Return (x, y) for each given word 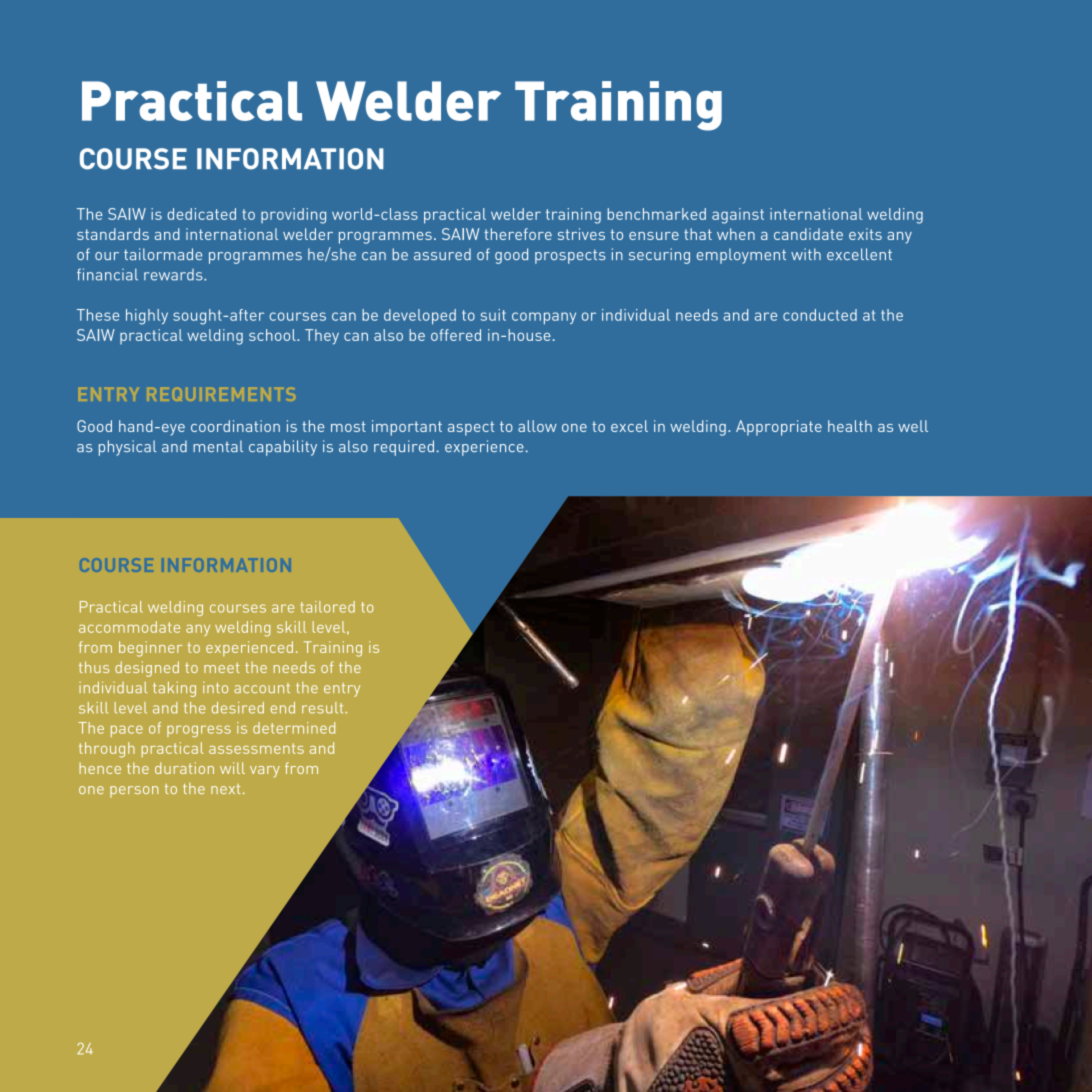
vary (265, 772)
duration (184, 768)
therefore (518, 234)
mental (218, 446)
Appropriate (779, 428)
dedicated (201, 214)
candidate (808, 234)
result (324, 708)
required (404, 448)
